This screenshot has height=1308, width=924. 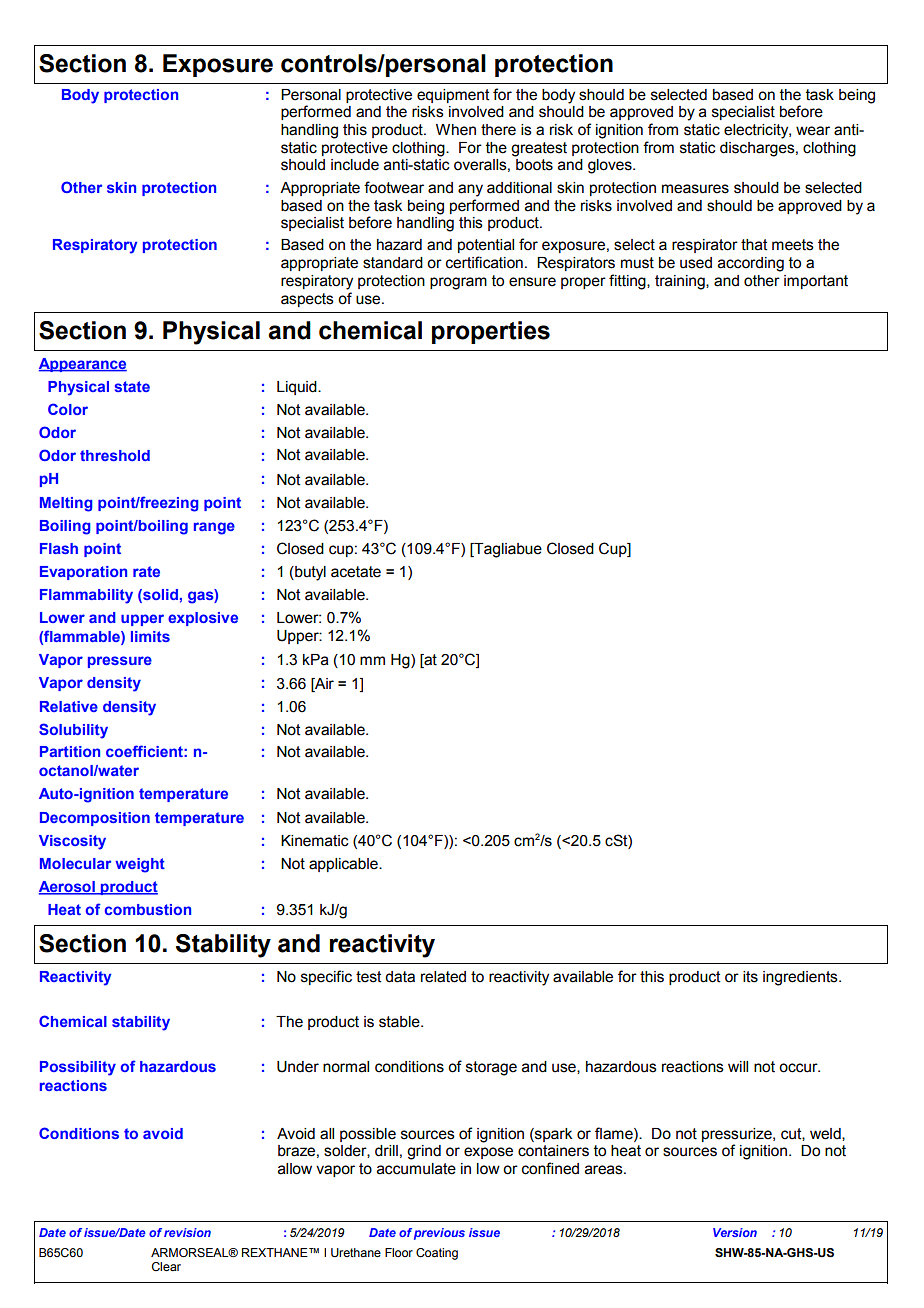 What do you see at coordinates (356, 572) in the screenshot?
I see `acetate` at bounding box center [356, 572].
